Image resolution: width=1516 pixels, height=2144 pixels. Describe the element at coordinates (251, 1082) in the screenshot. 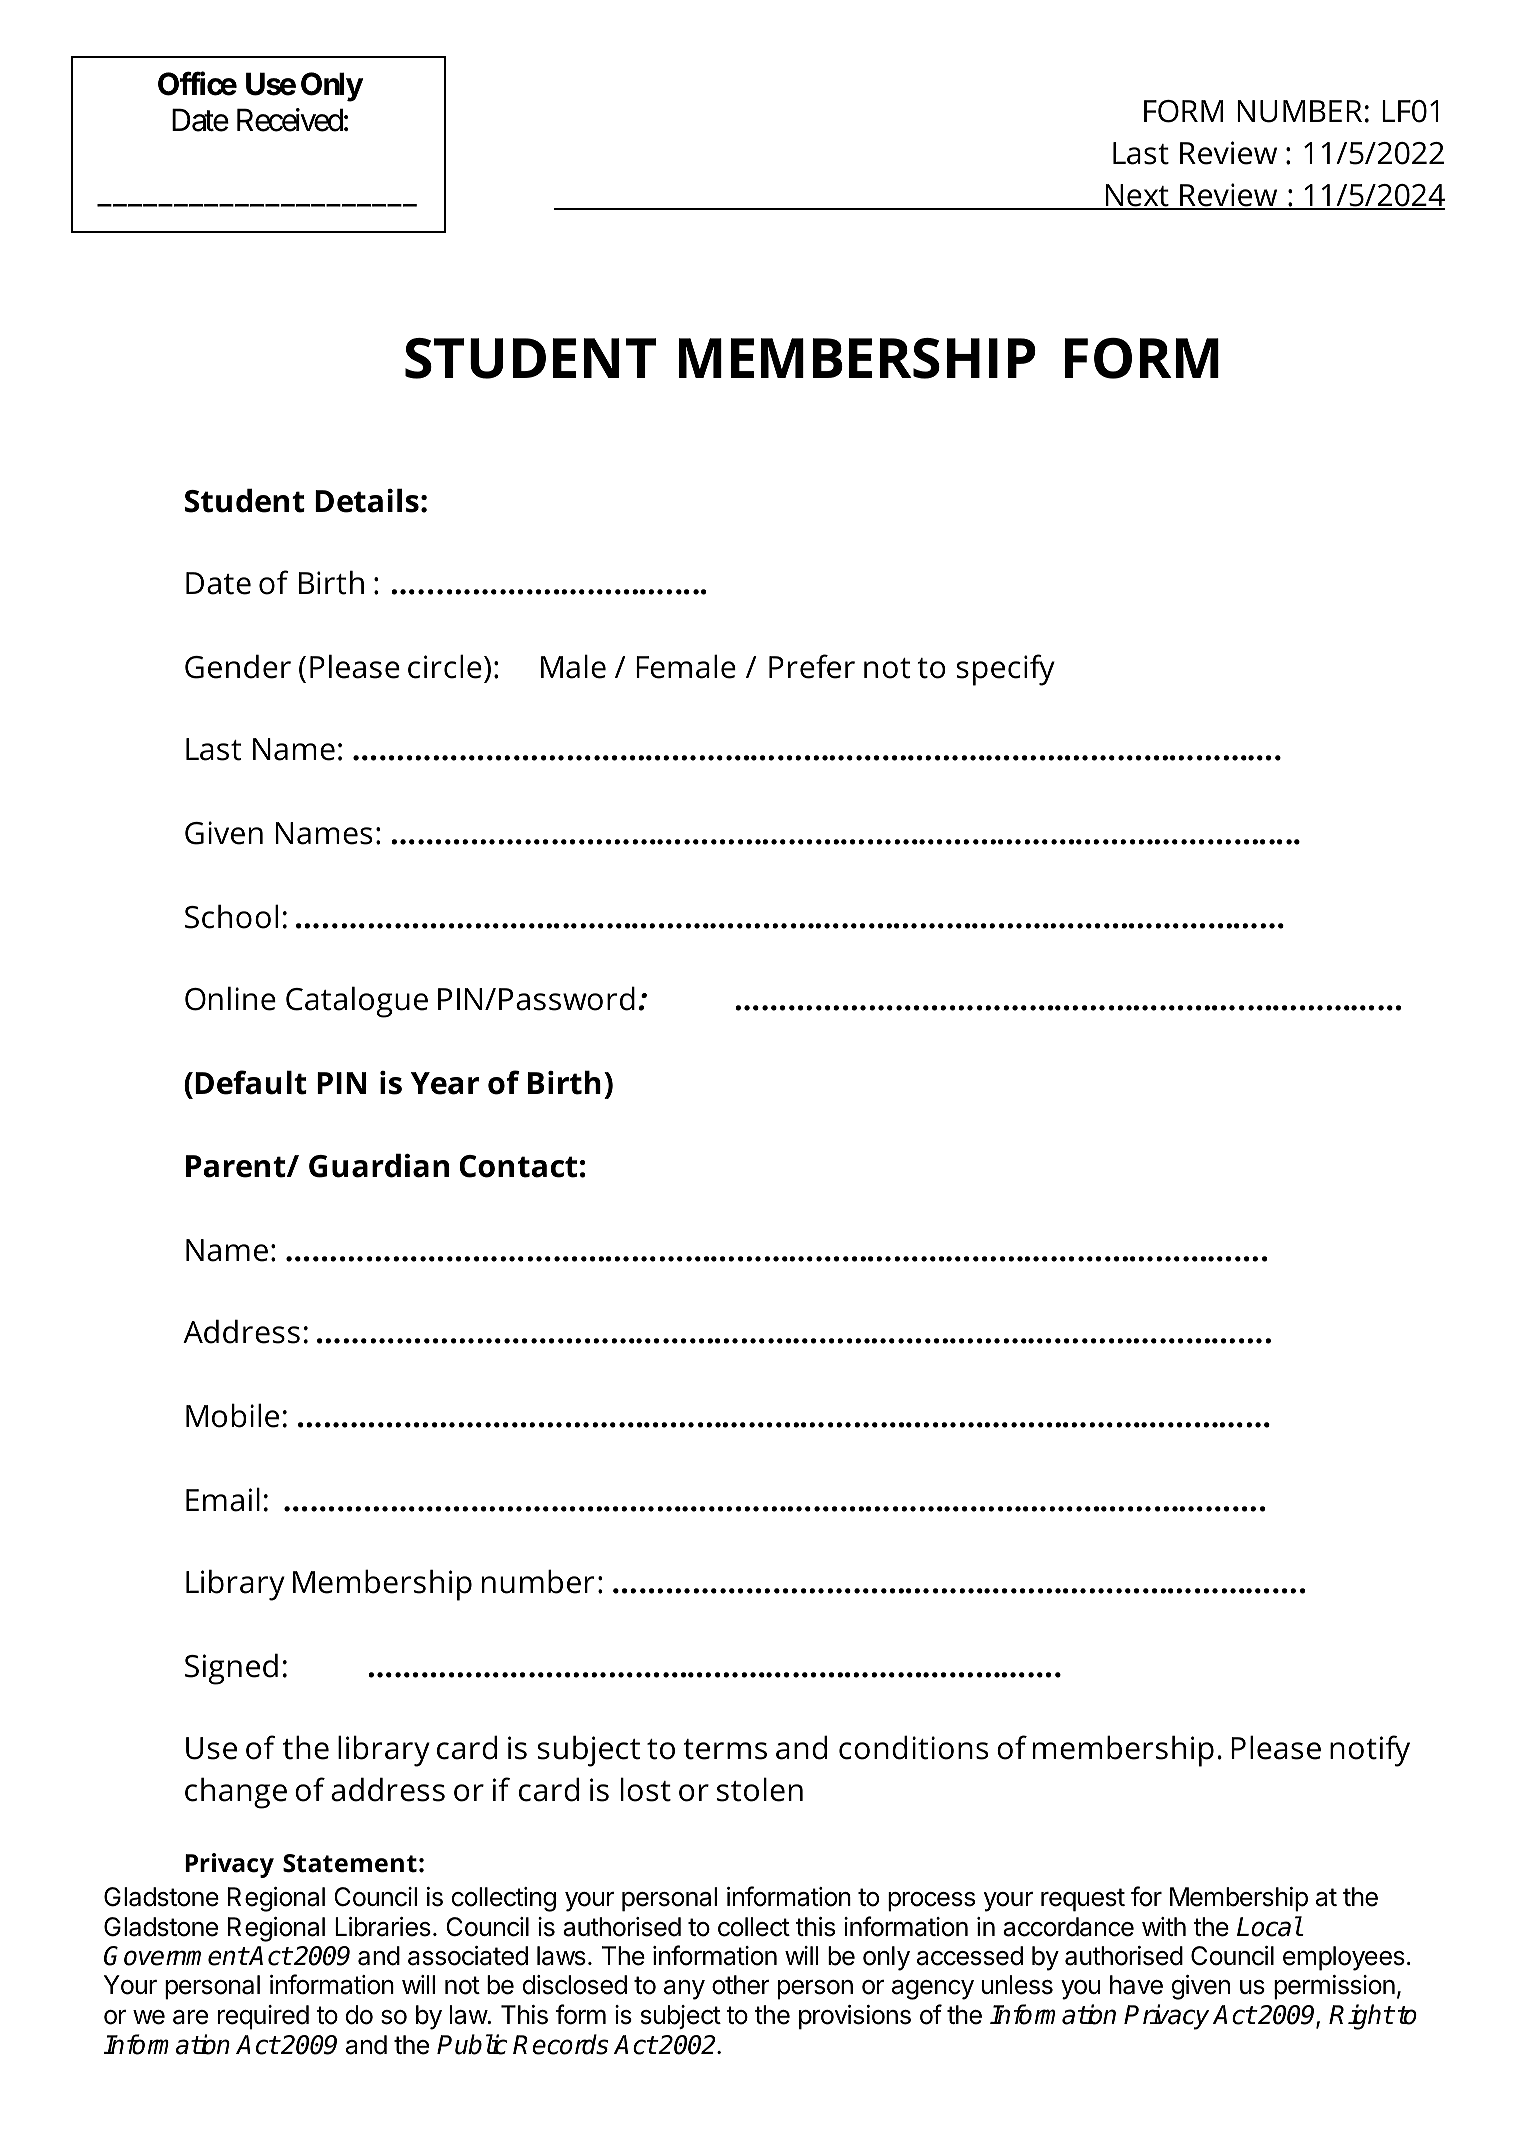

I see `Default` at that location.
